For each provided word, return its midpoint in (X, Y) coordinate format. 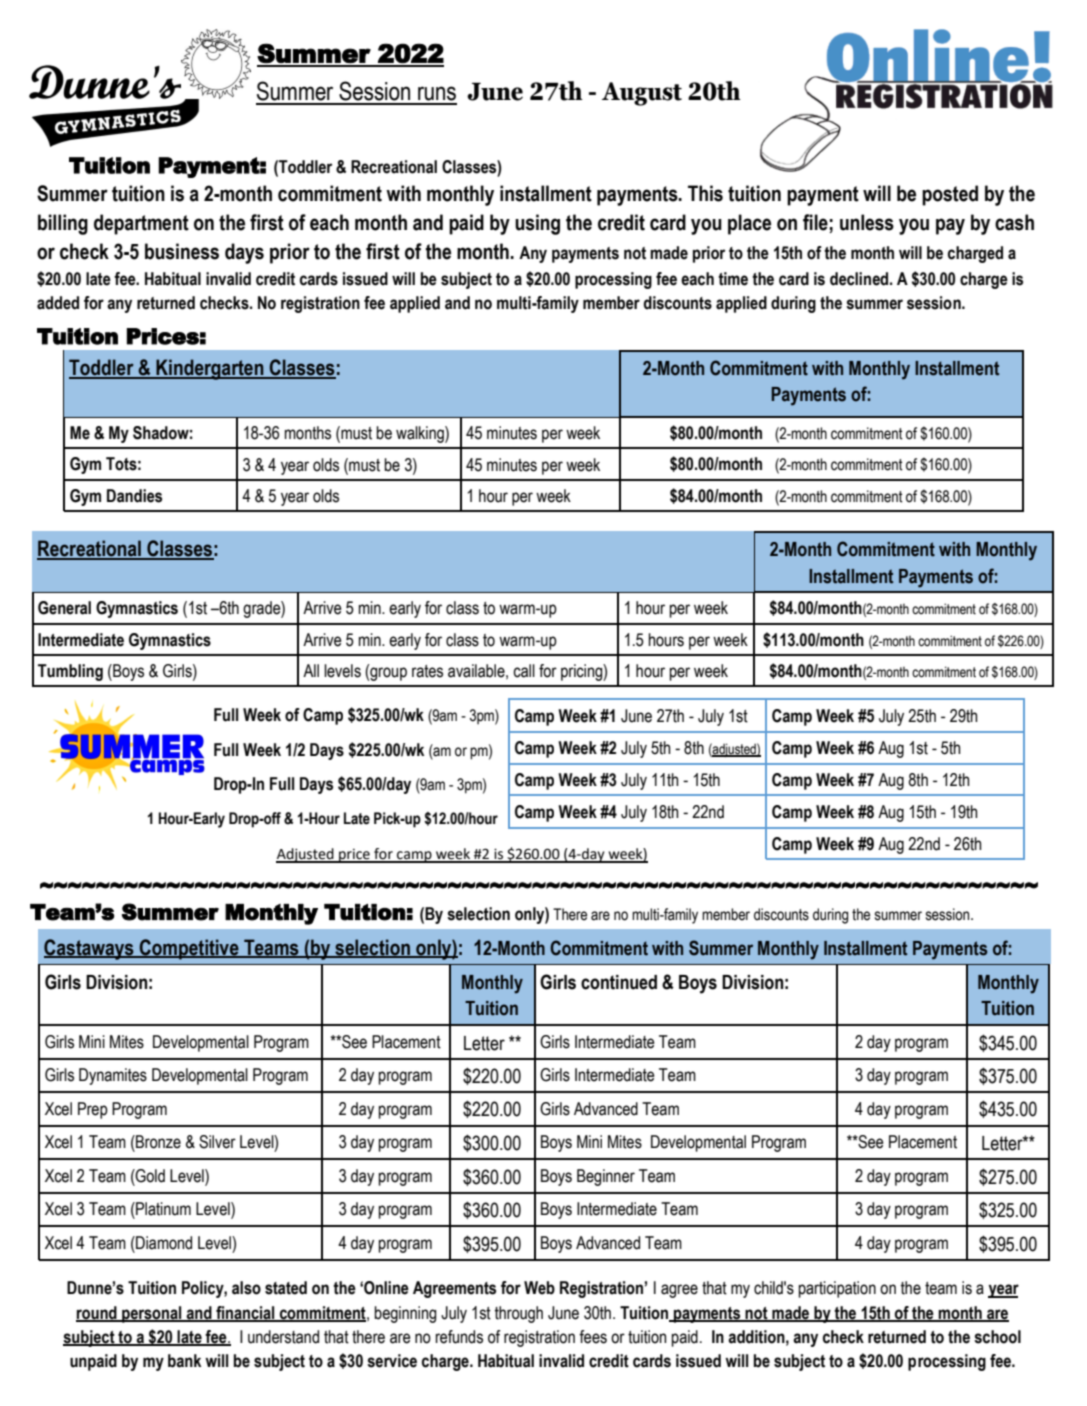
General (64, 608)
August (642, 94)
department (141, 224)
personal (152, 1314)
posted (950, 195)
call (524, 671)
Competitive (189, 949)
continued (619, 982)
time (733, 279)
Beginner (606, 1177)
